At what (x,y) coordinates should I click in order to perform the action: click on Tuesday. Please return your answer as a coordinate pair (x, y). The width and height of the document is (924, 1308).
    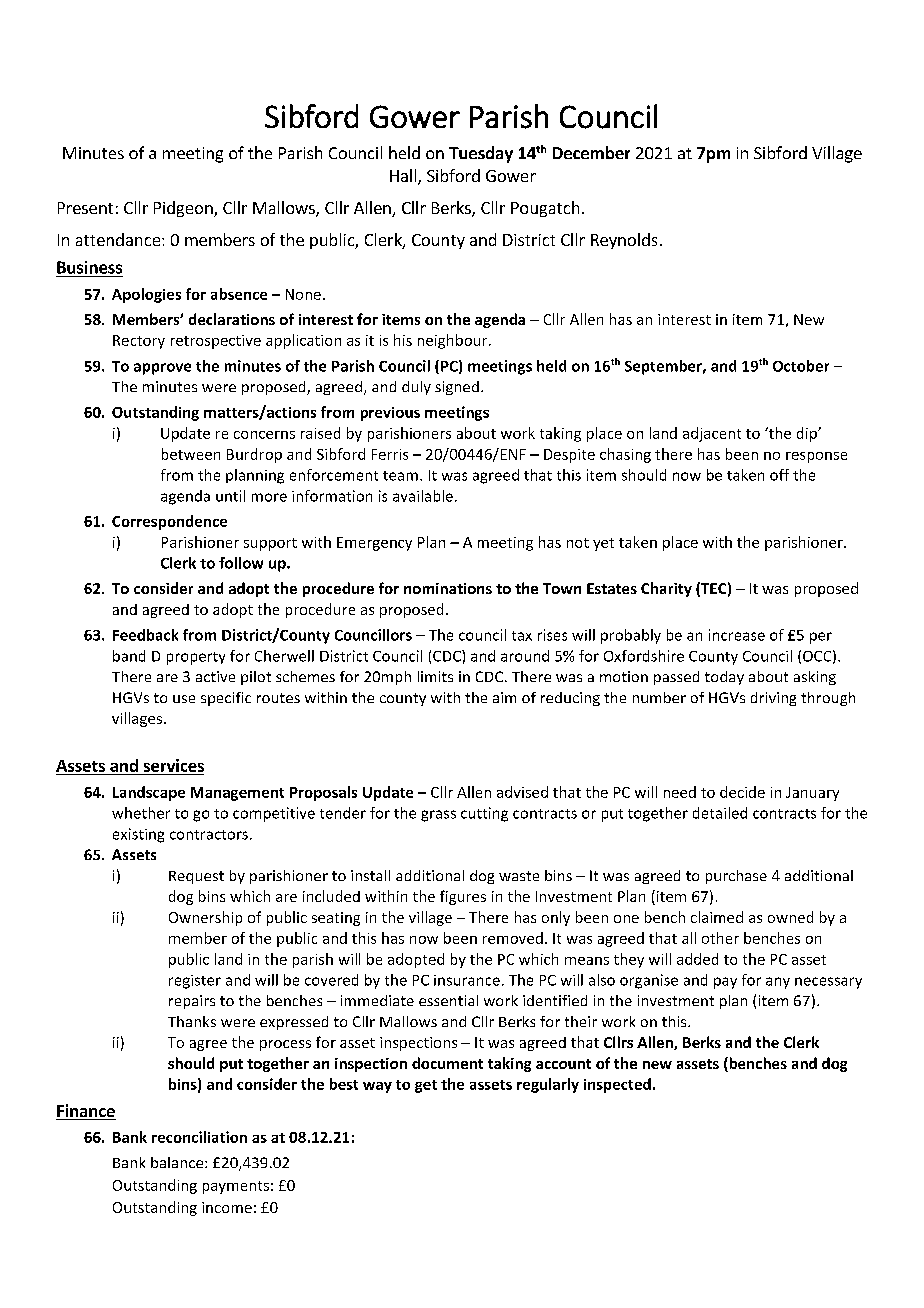
    Looking at the image, I should click on (481, 154).
